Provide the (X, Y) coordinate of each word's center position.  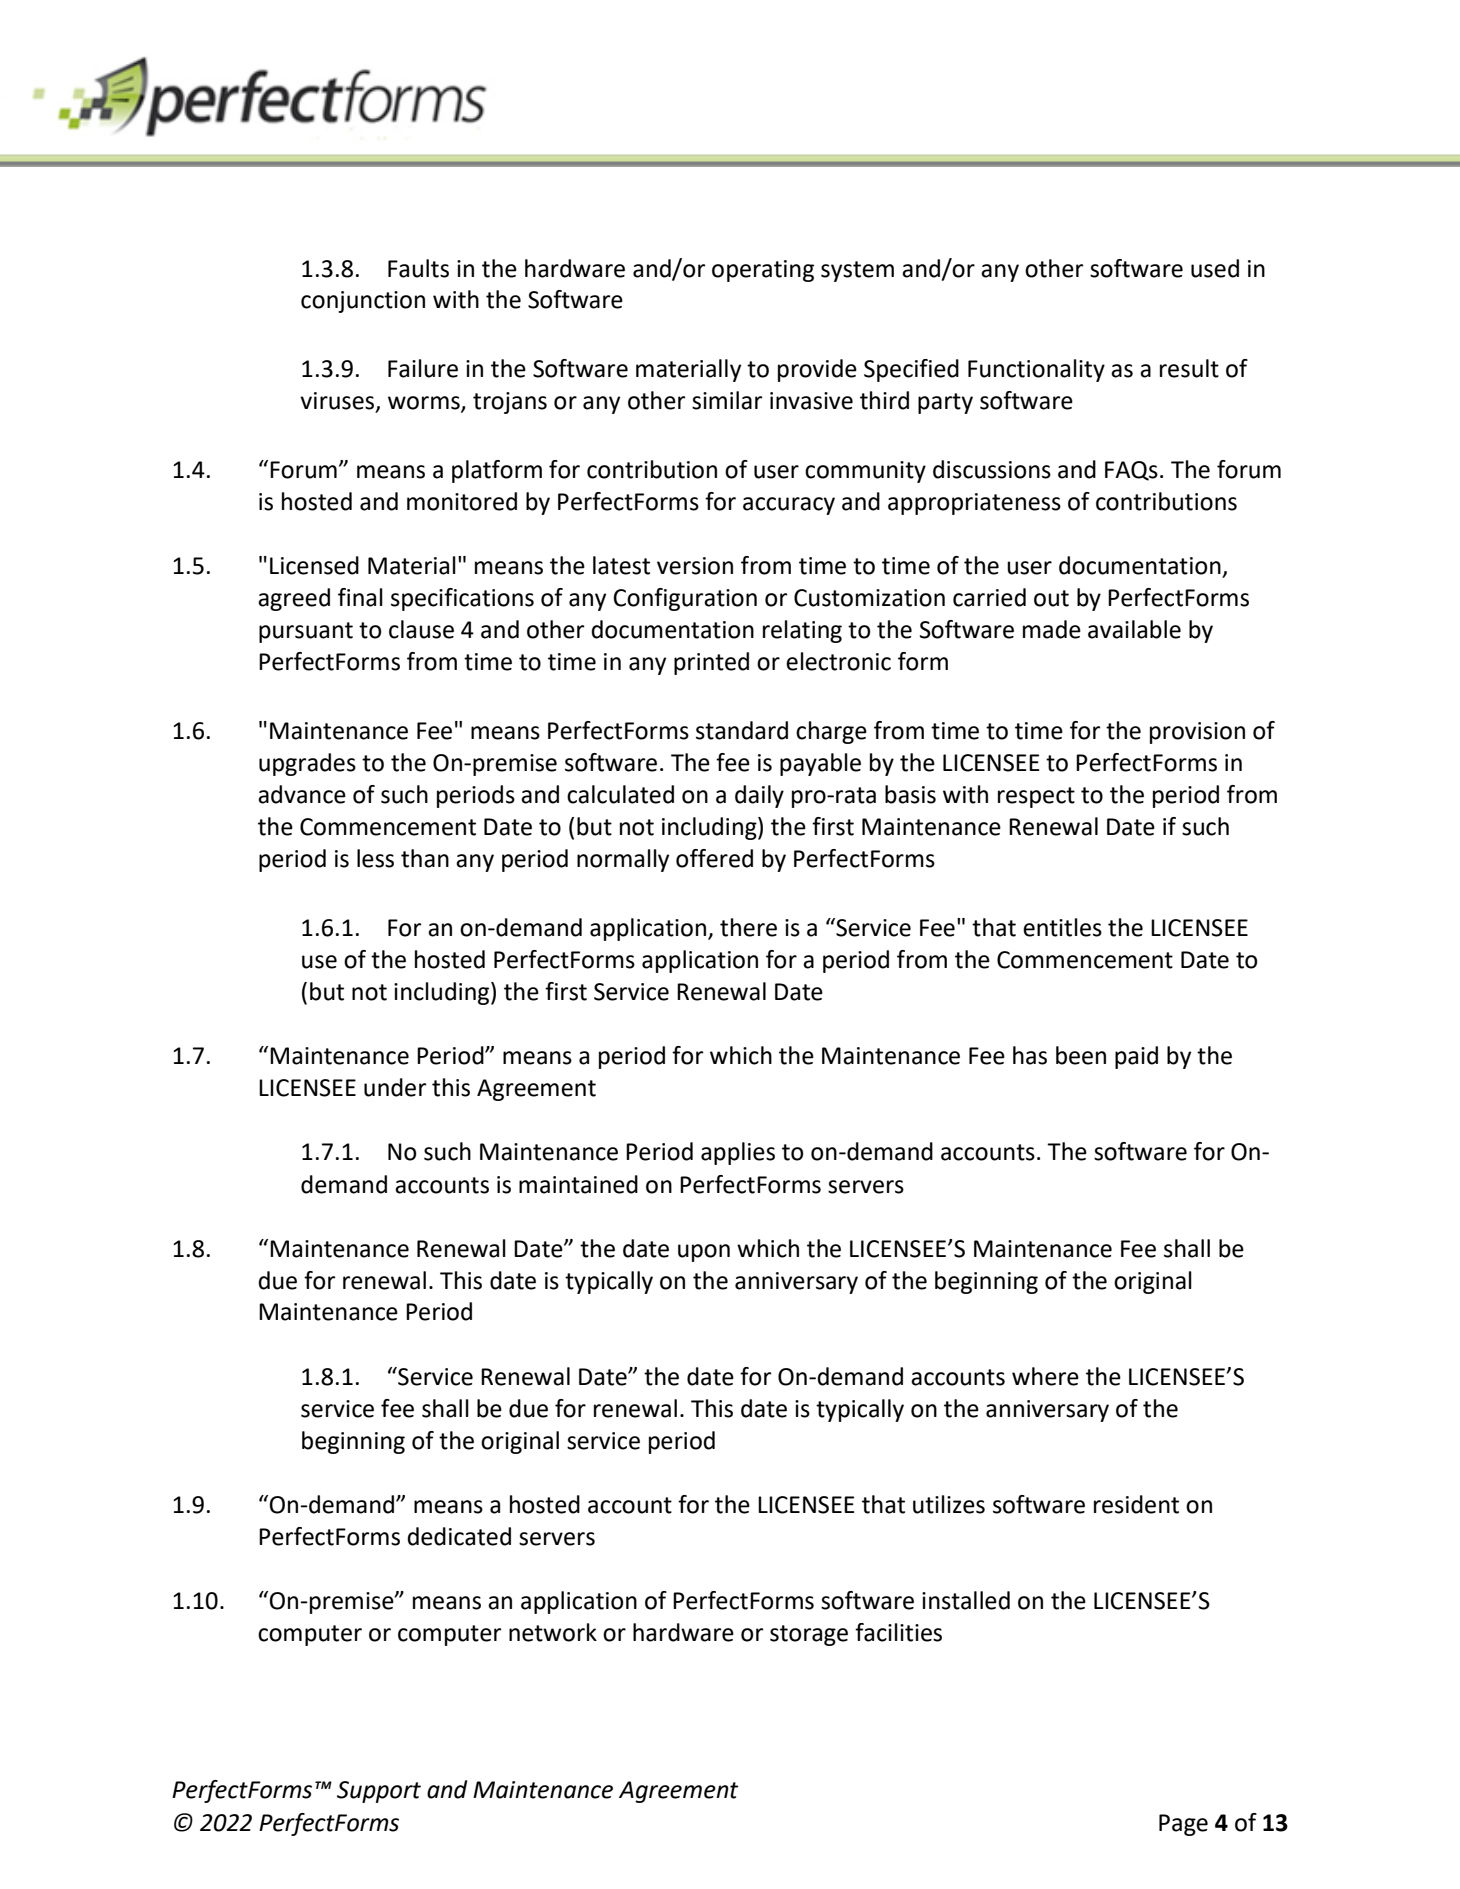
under (395, 1087)
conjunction (363, 302)
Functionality (1036, 370)
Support (379, 1792)
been (1081, 1055)
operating (763, 271)
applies (738, 1153)
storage (809, 1635)
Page (1183, 1825)
